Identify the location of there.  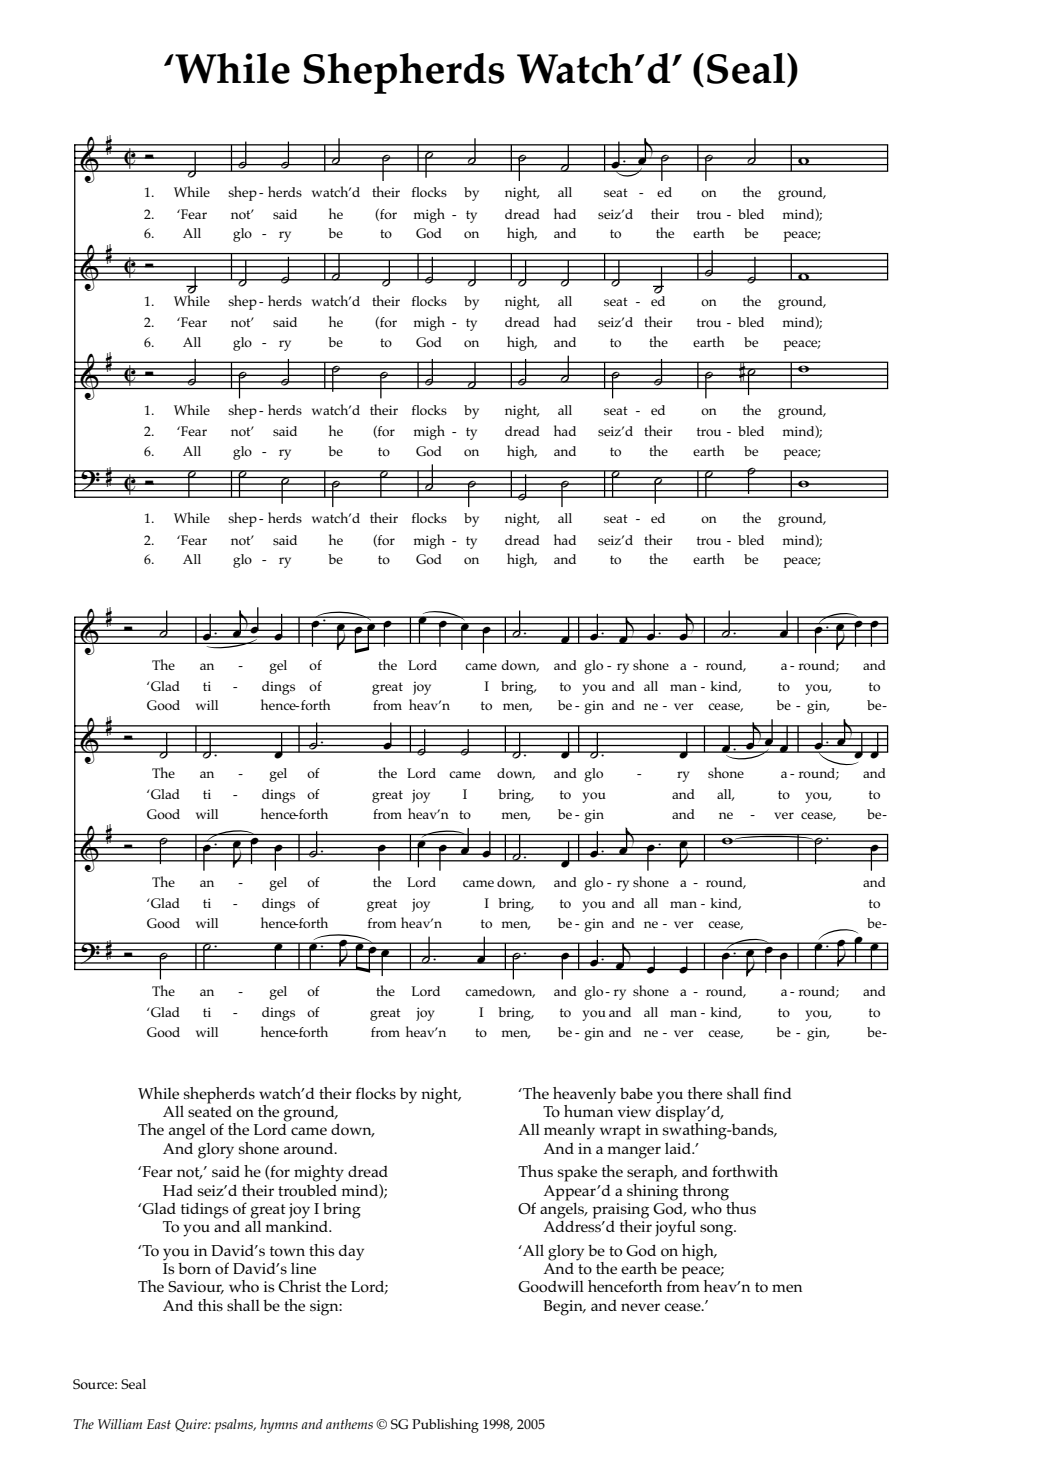
(705, 1093).
